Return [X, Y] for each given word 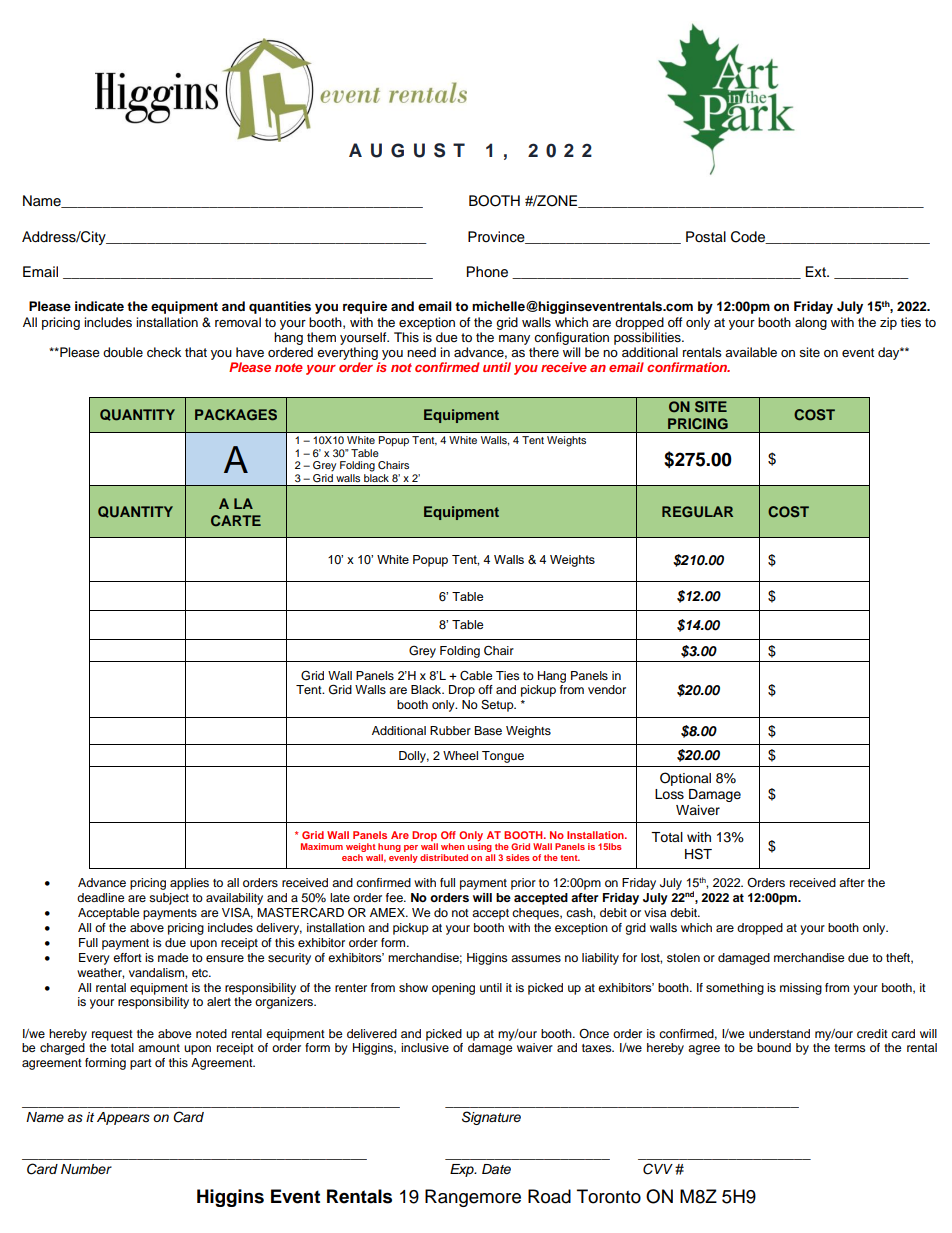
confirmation [688, 367]
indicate [99, 306]
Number [86, 1169]
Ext [817, 271]
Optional [685, 779]
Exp [463, 1170]
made [173, 957]
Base [488, 730]
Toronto [609, 1196]
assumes [536, 958]
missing [801, 989]
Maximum [322, 846]
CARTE [236, 520]
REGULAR [697, 512]
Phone [487, 272]
